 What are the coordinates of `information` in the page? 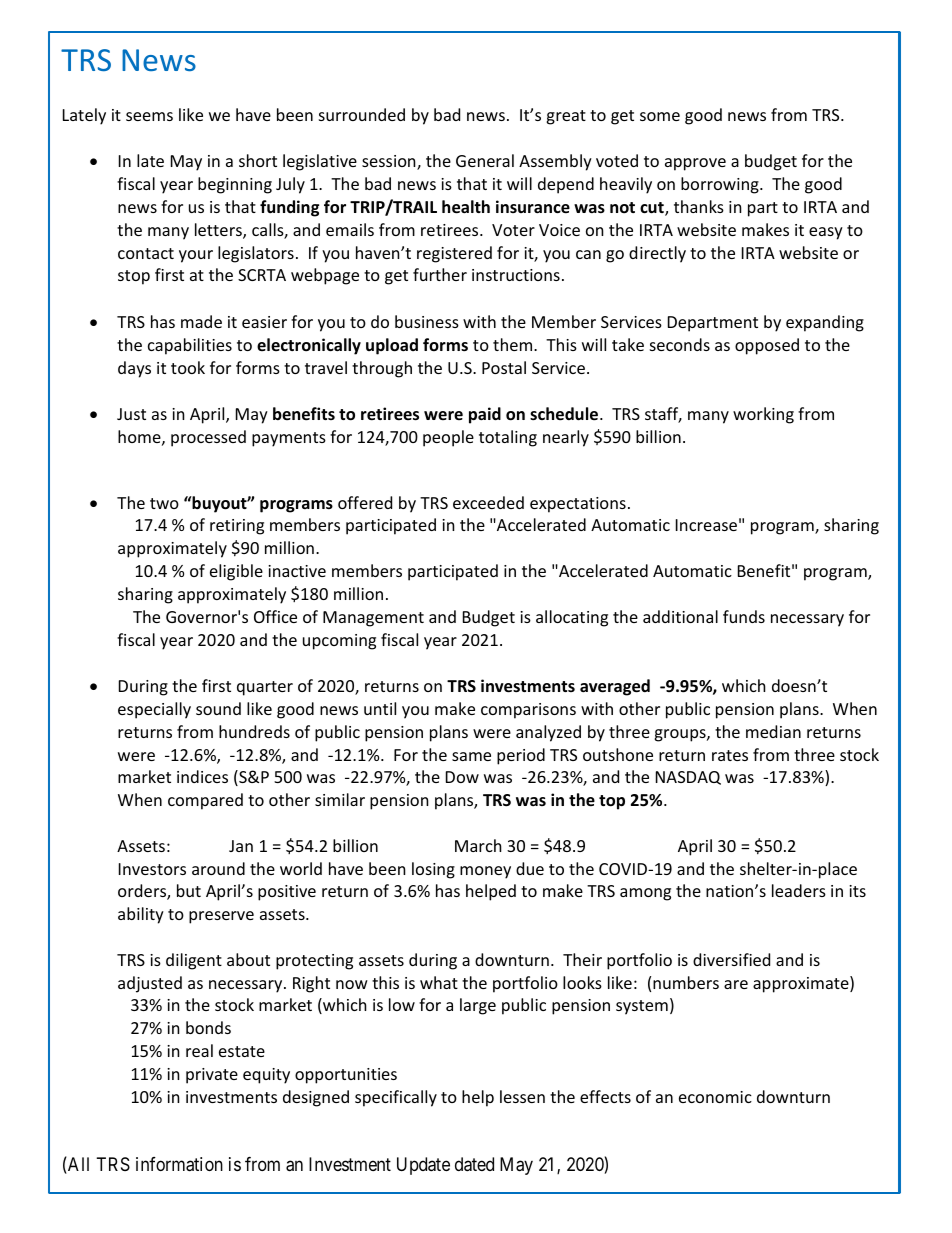 It's located at (179, 1164).
